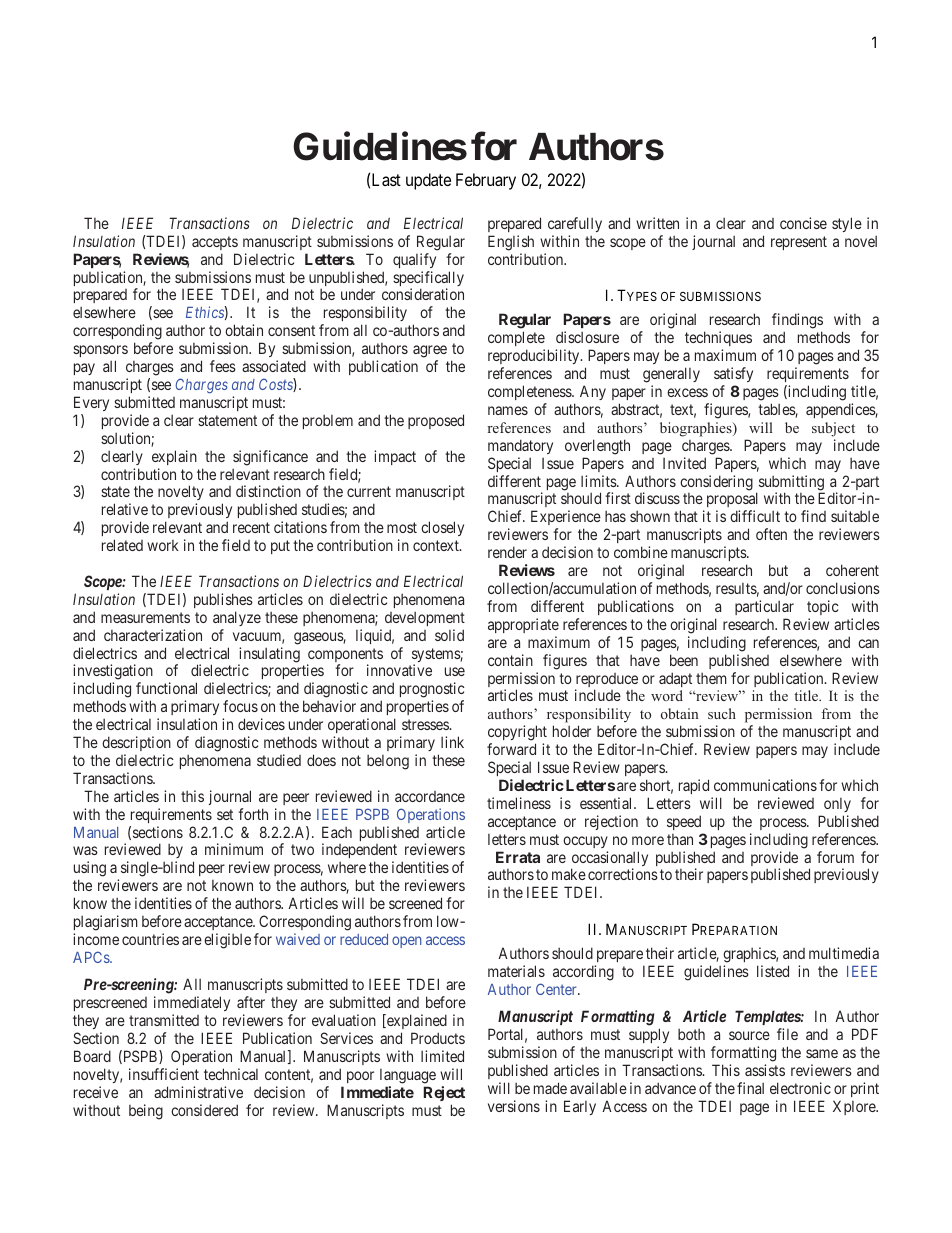 This image has width=952, height=1233. I want to click on insufficient, so click(164, 1074).
